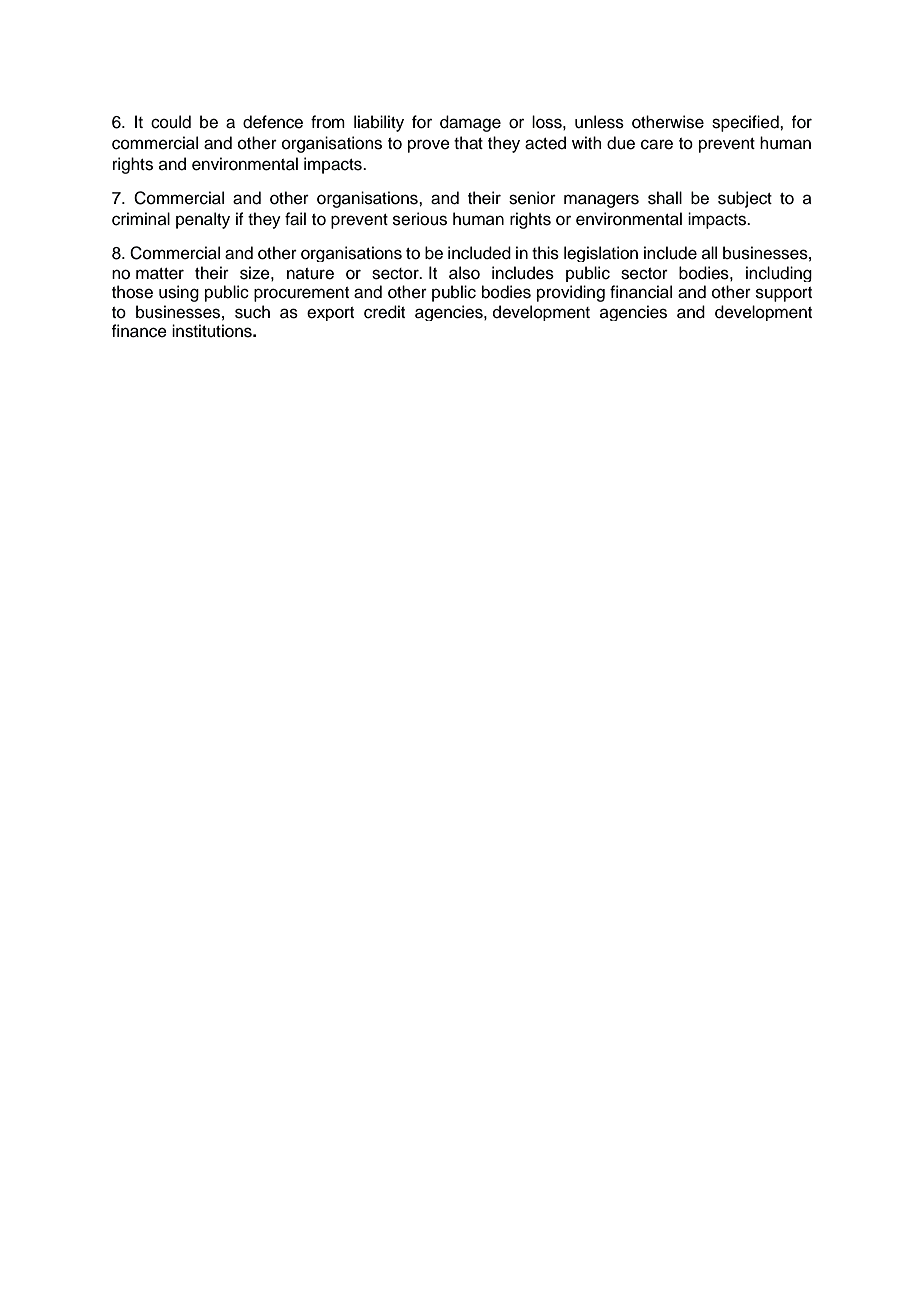 Image resolution: width=924 pixels, height=1308 pixels. Describe the element at coordinates (384, 312) in the page. I see `credit` at that location.
